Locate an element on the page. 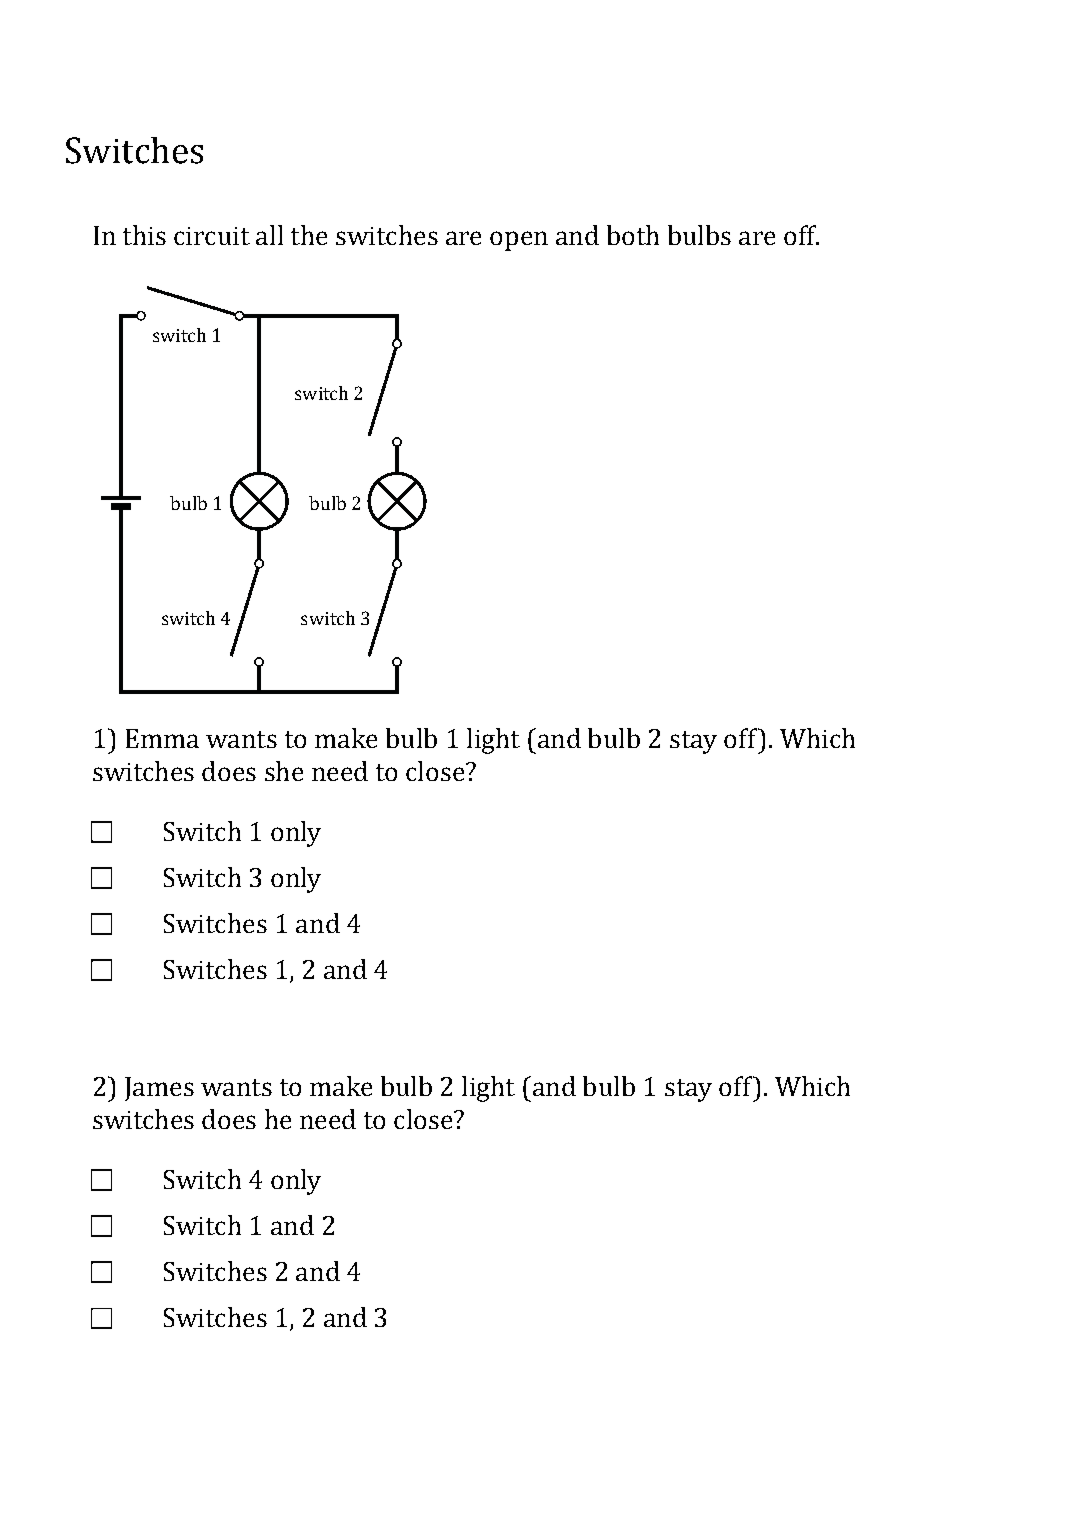 This page has height=1540, width=1087. she is located at coordinates (284, 771).
